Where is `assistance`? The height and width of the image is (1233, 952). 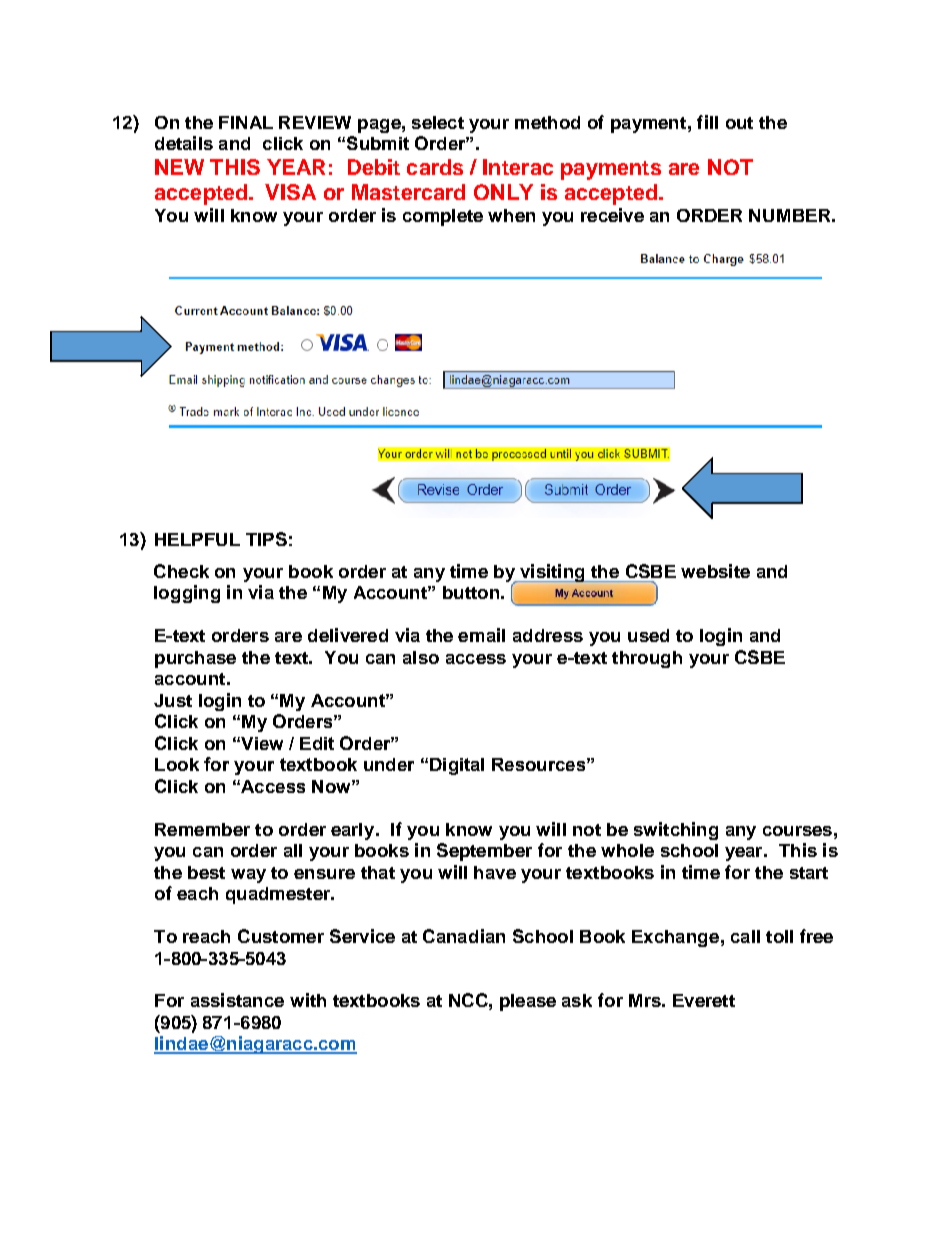
assistance is located at coordinates (237, 1000).
